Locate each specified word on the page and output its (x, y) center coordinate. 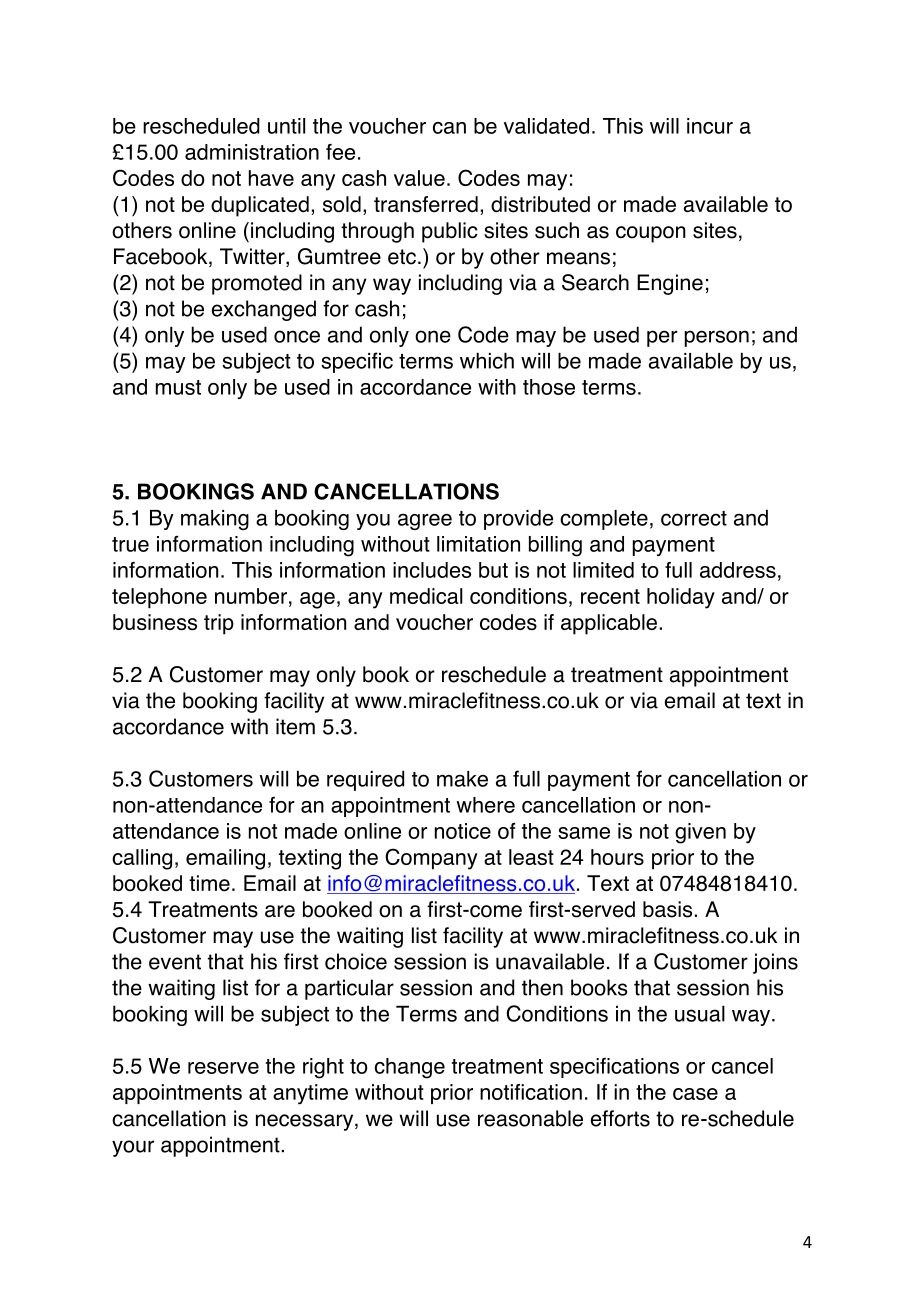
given (700, 833)
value (419, 178)
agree (425, 522)
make (462, 779)
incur (710, 126)
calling (142, 859)
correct (694, 518)
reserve (223, 1068)
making (215, 520)
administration (252, 152)
